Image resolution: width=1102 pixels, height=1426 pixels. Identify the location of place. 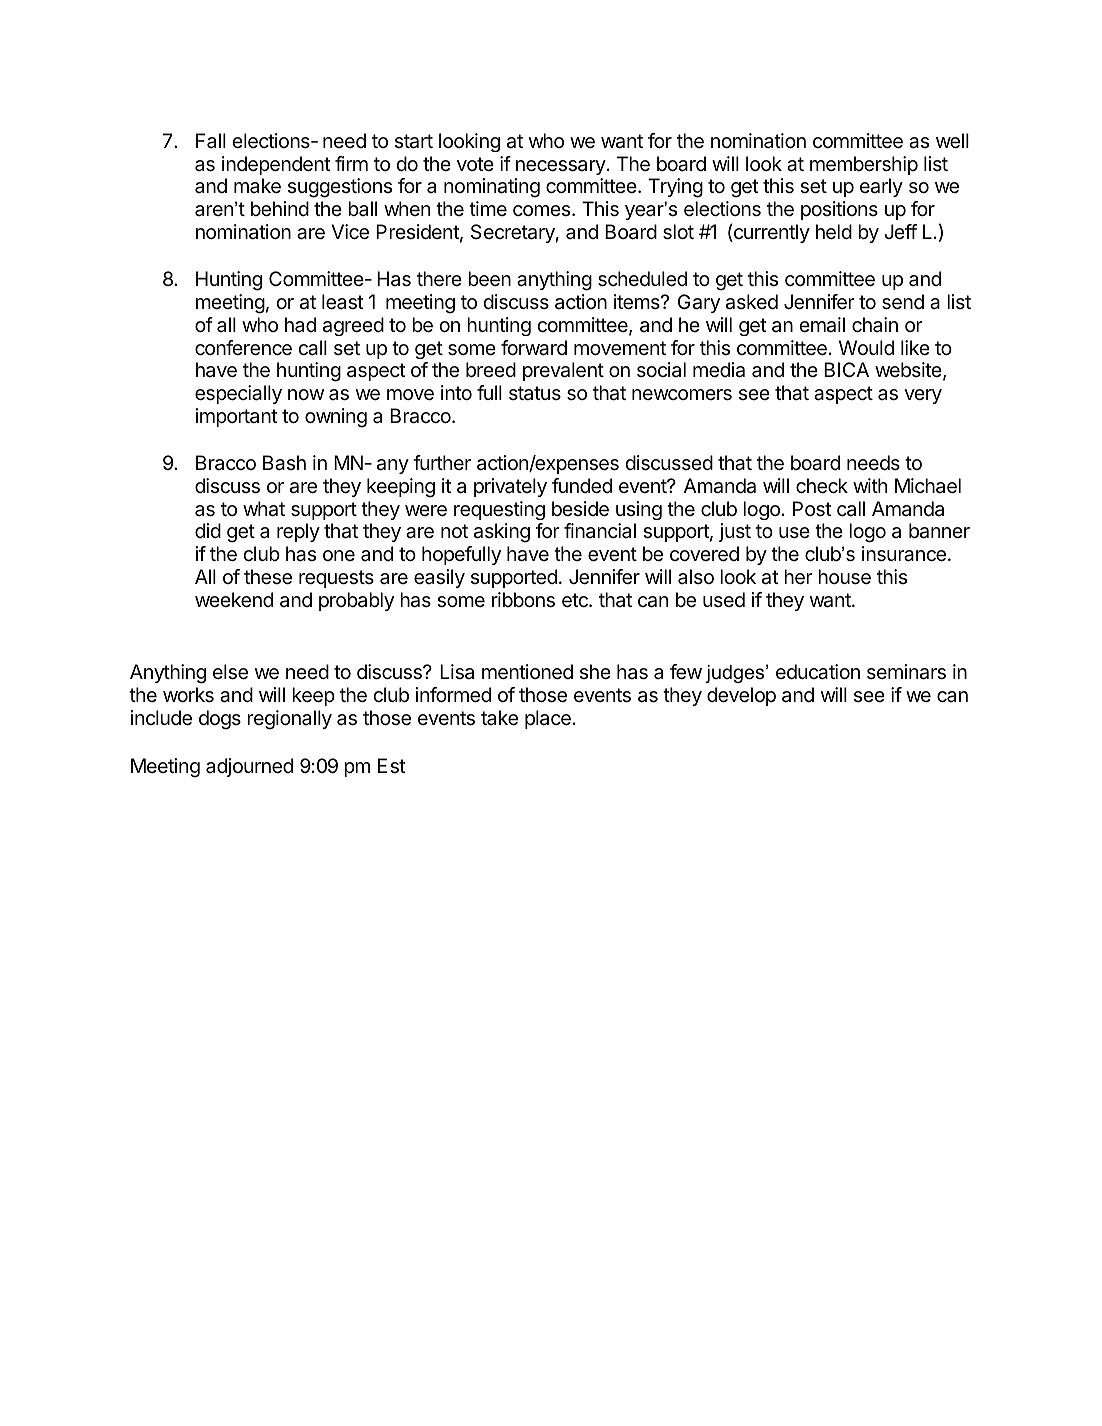
(548, 719).
